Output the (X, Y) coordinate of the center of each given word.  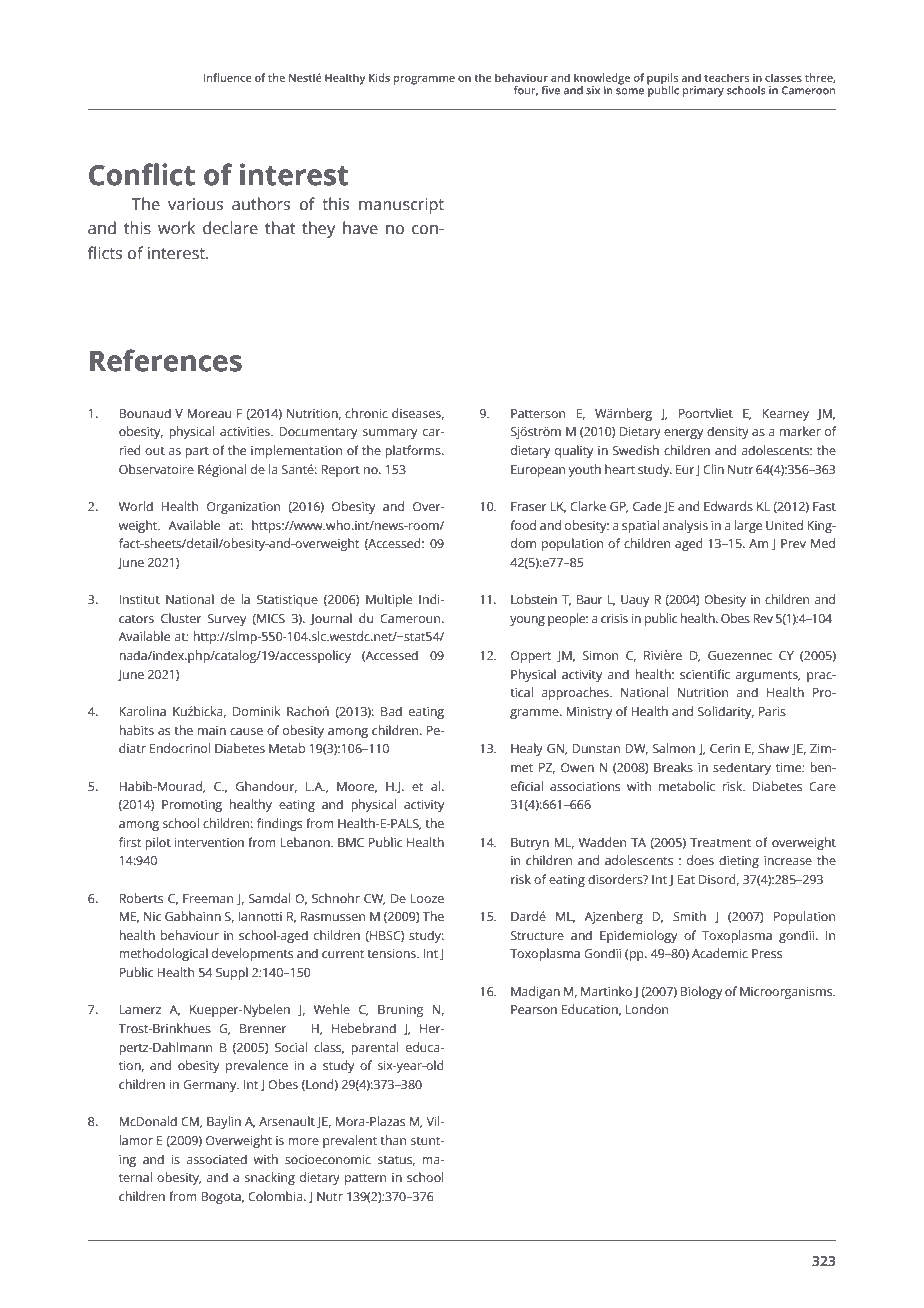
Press (767, 953)
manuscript (401, 206)
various (195, 204)
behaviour (190, 935)
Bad (391, 711)
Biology (701, 992)
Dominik (256, 711)
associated (217, 1159)
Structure (537, 935)
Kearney (785, 415)
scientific (705, 674)
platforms (414, 451)
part (197, 452)
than (393, 1140)
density (728, 432)
